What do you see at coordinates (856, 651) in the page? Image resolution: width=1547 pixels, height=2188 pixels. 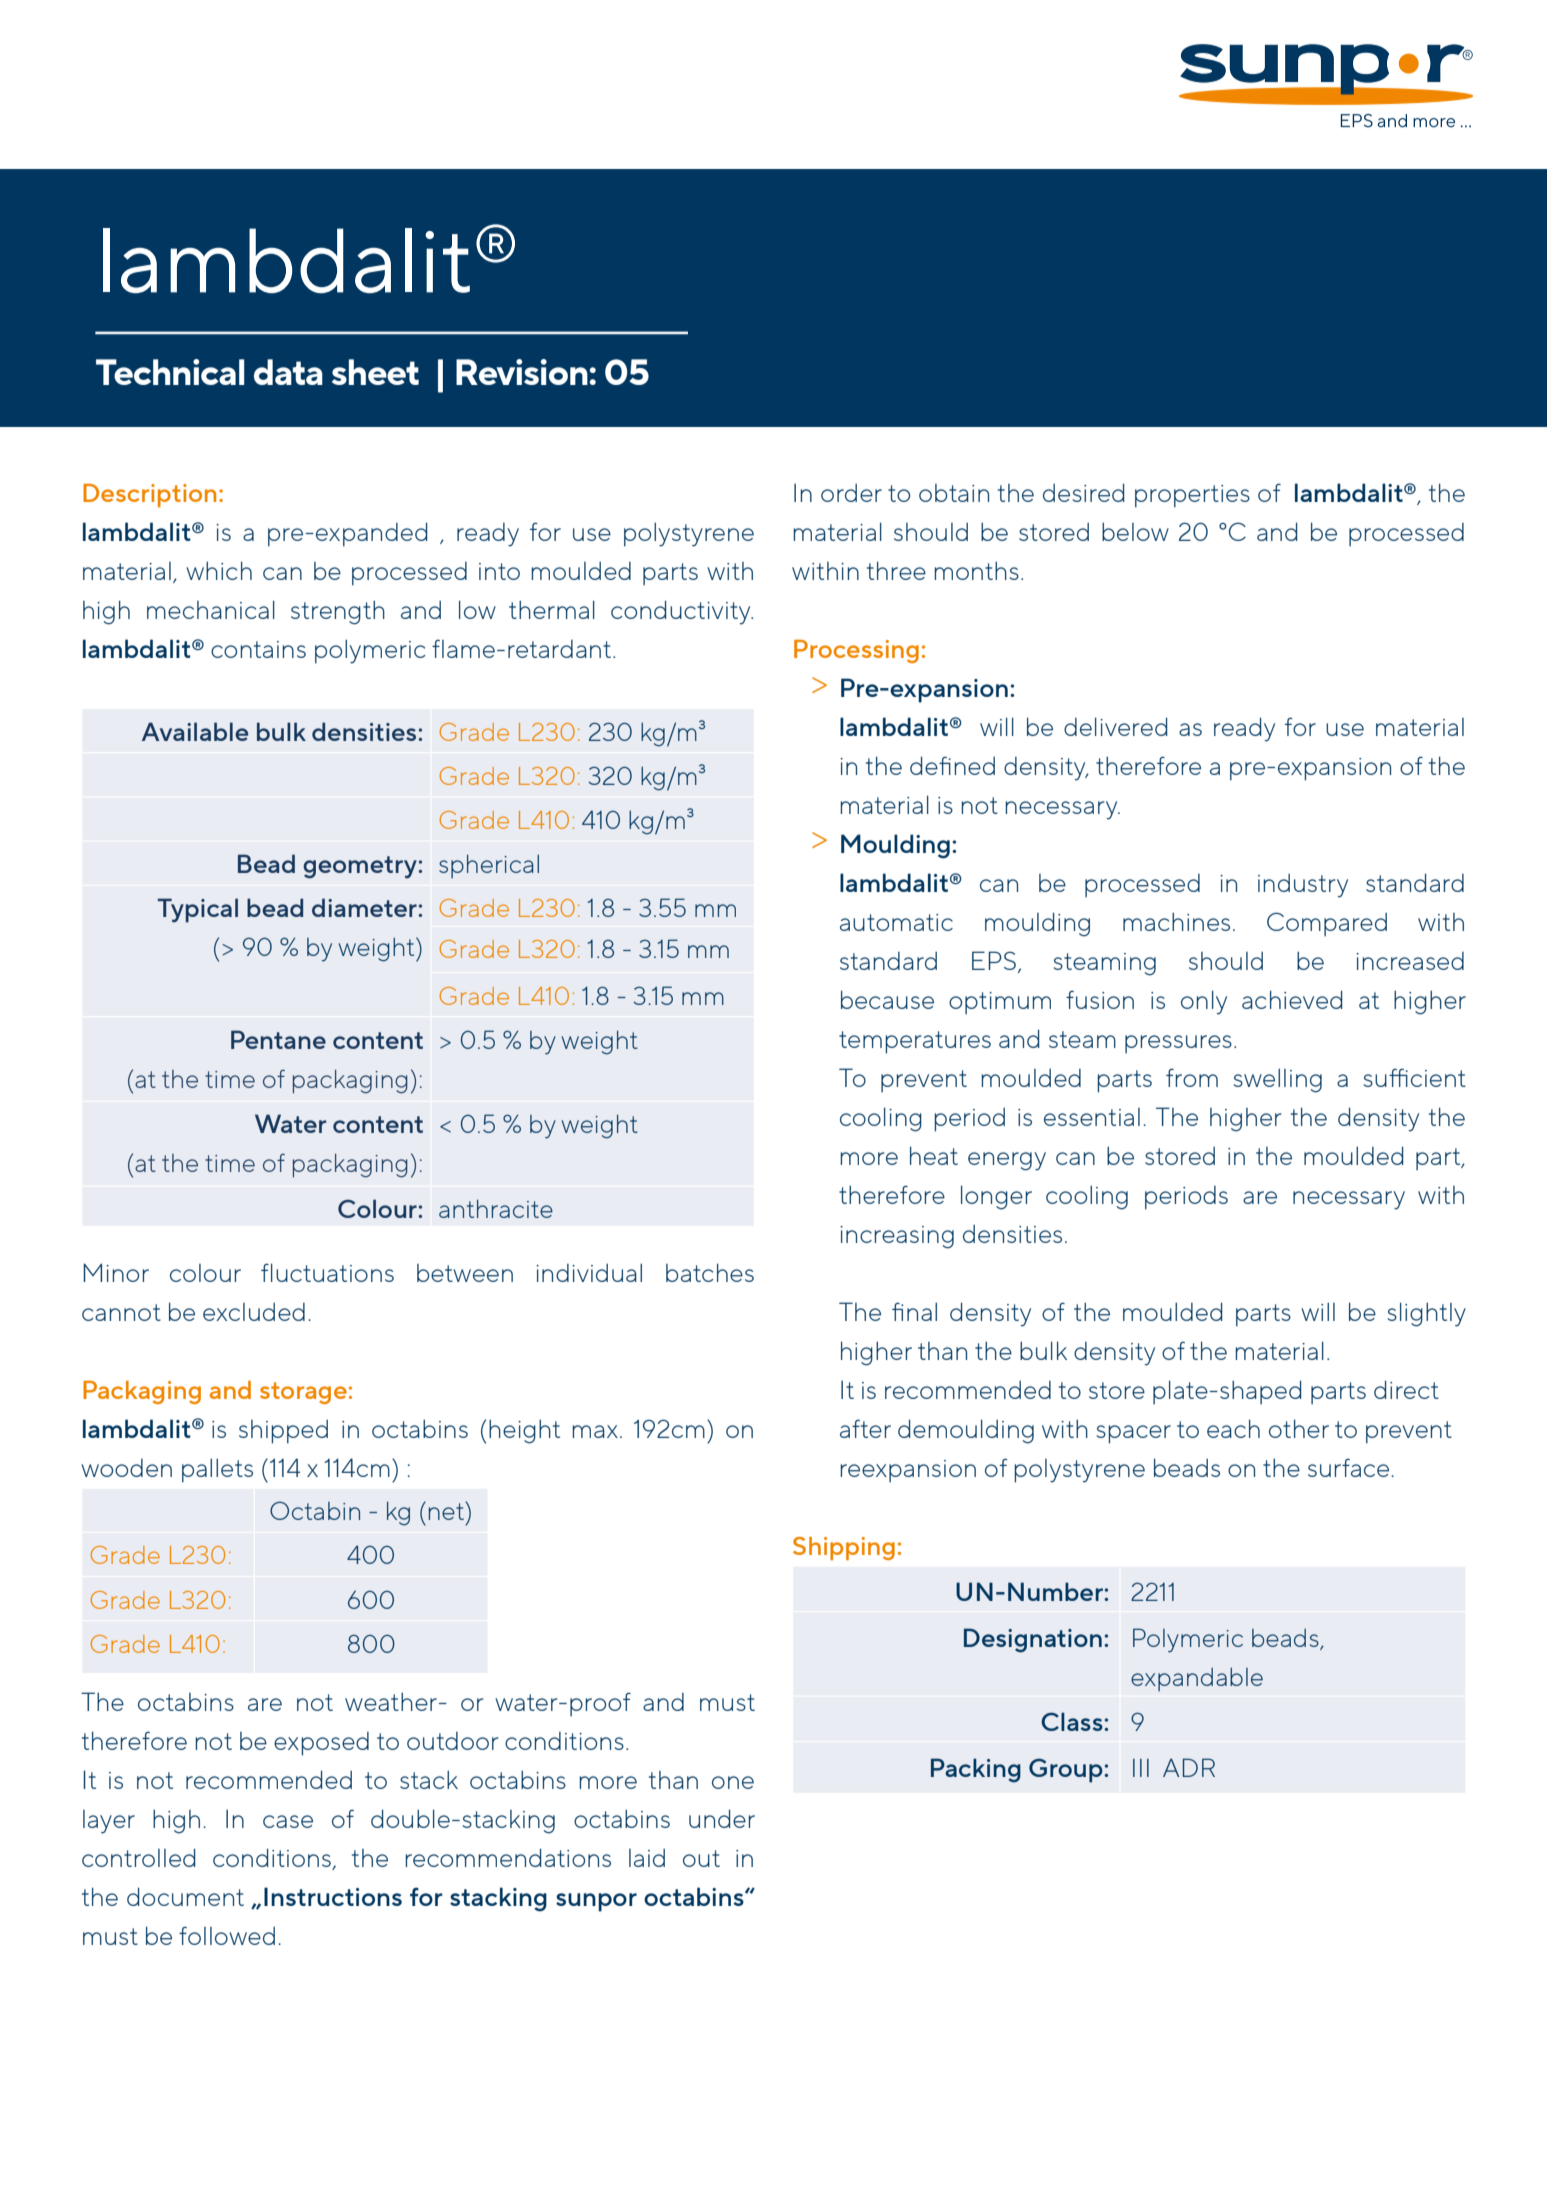 I see `Processing` at bounding box center [856, 651].
